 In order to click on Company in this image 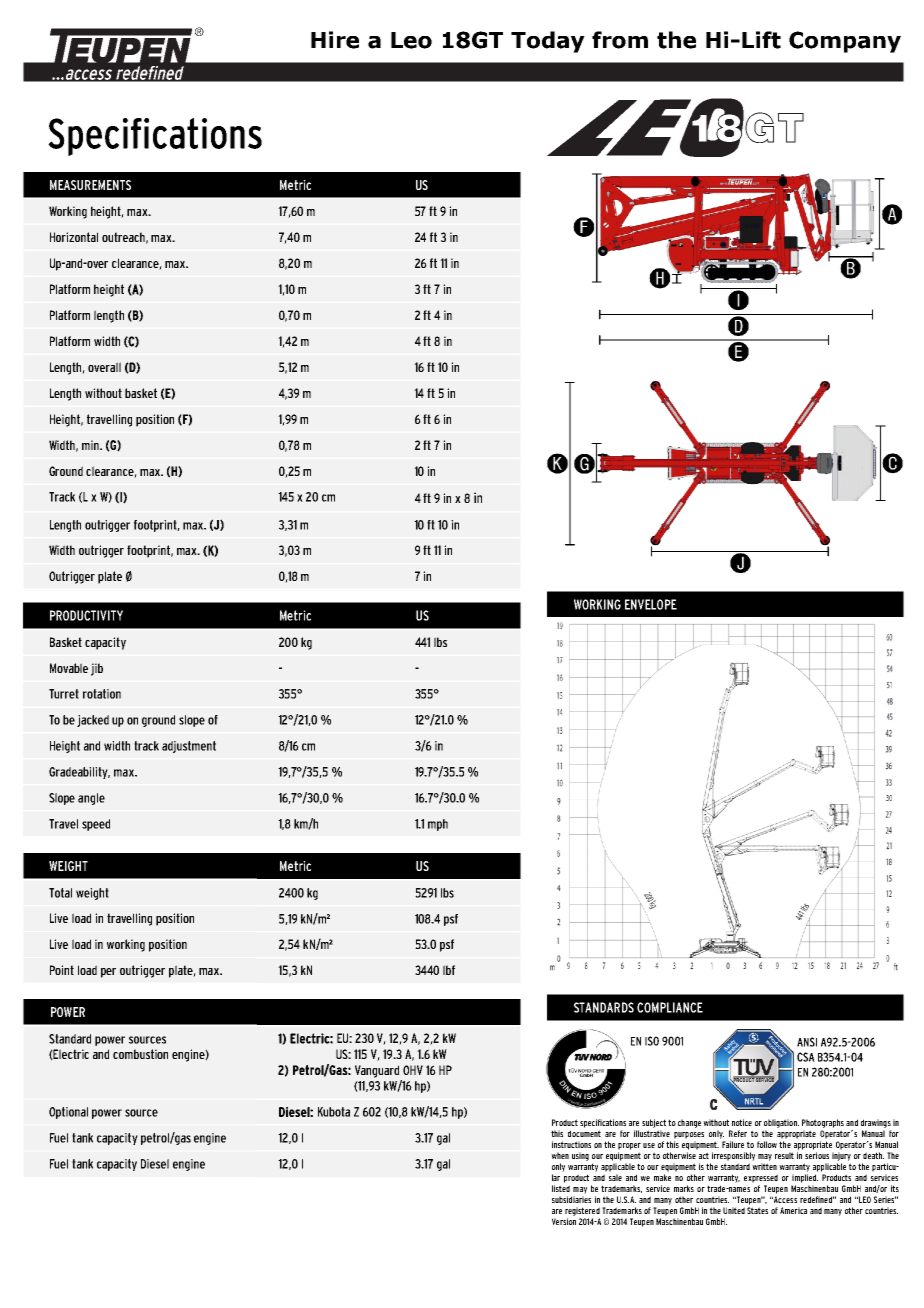, I will do `click(845, 42)`.
